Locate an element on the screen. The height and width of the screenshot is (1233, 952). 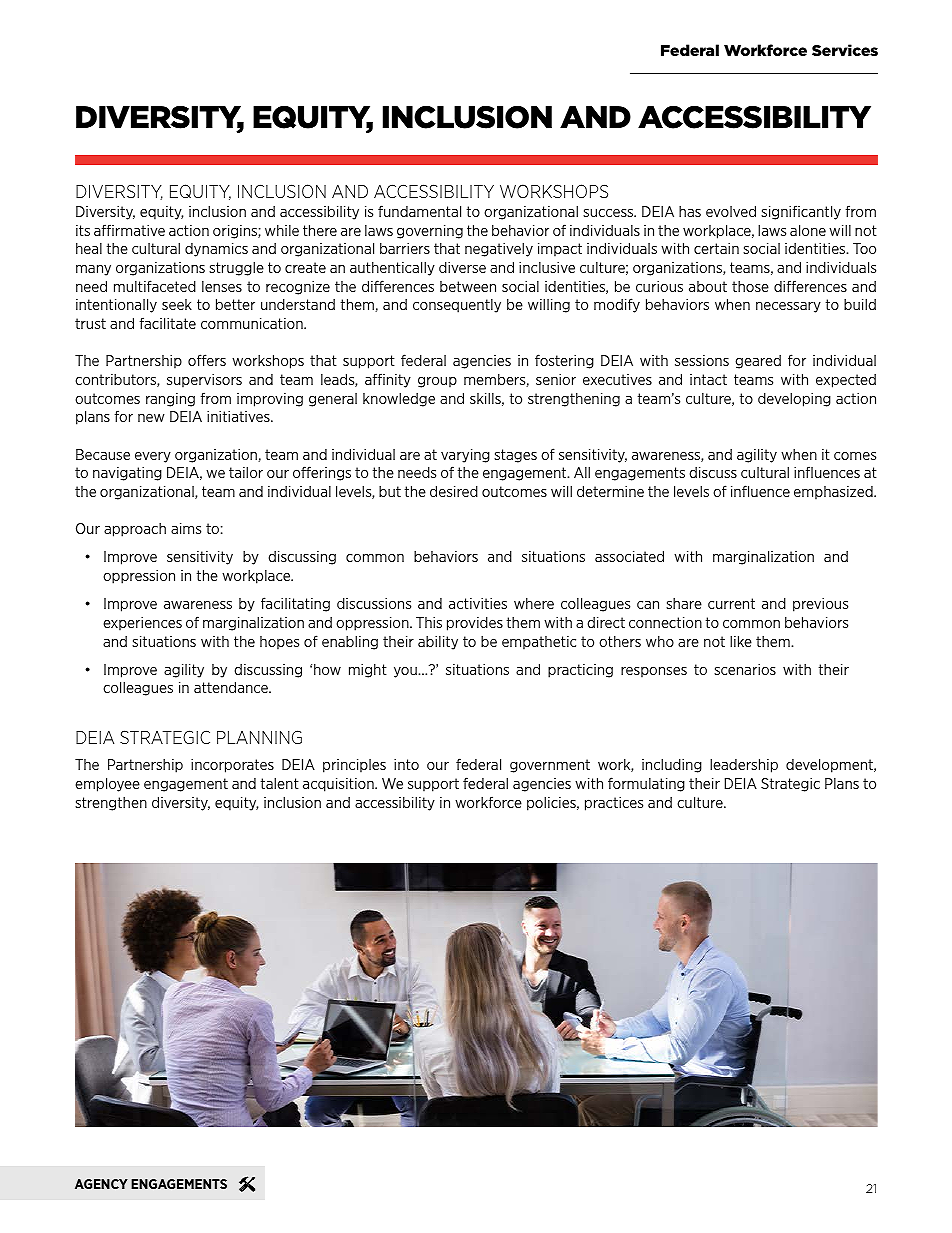
fundamental is located at coordinates (419, 211).
